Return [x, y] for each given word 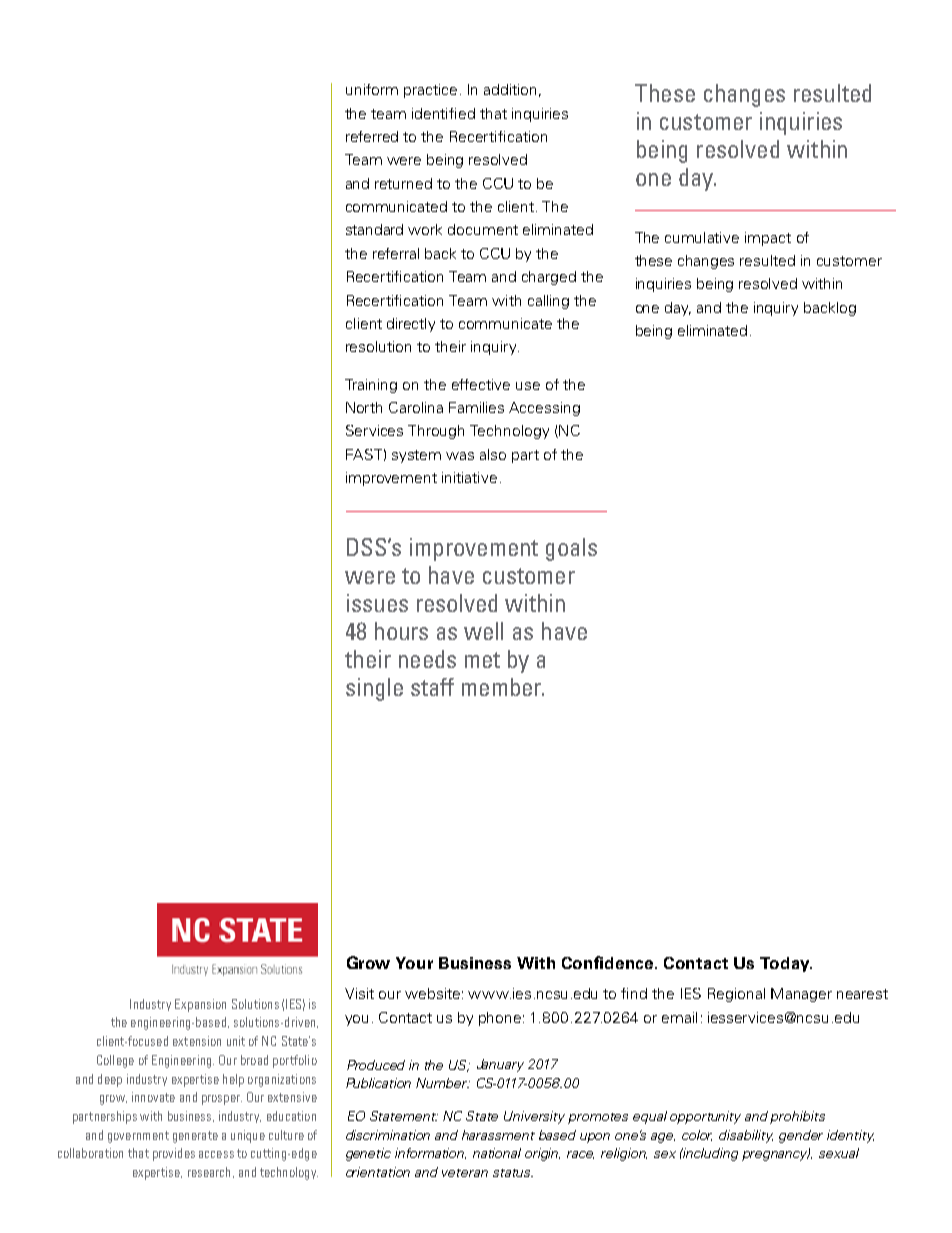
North [364, 407]
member [503, 687]
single [374, 689]
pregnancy [776, 1155]
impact [768, 239]
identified [443, 113]
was [460, 456]
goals [571, 549]
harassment [498, 1135]
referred [372, 136]
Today [786, 964]
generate [195, 1137]
